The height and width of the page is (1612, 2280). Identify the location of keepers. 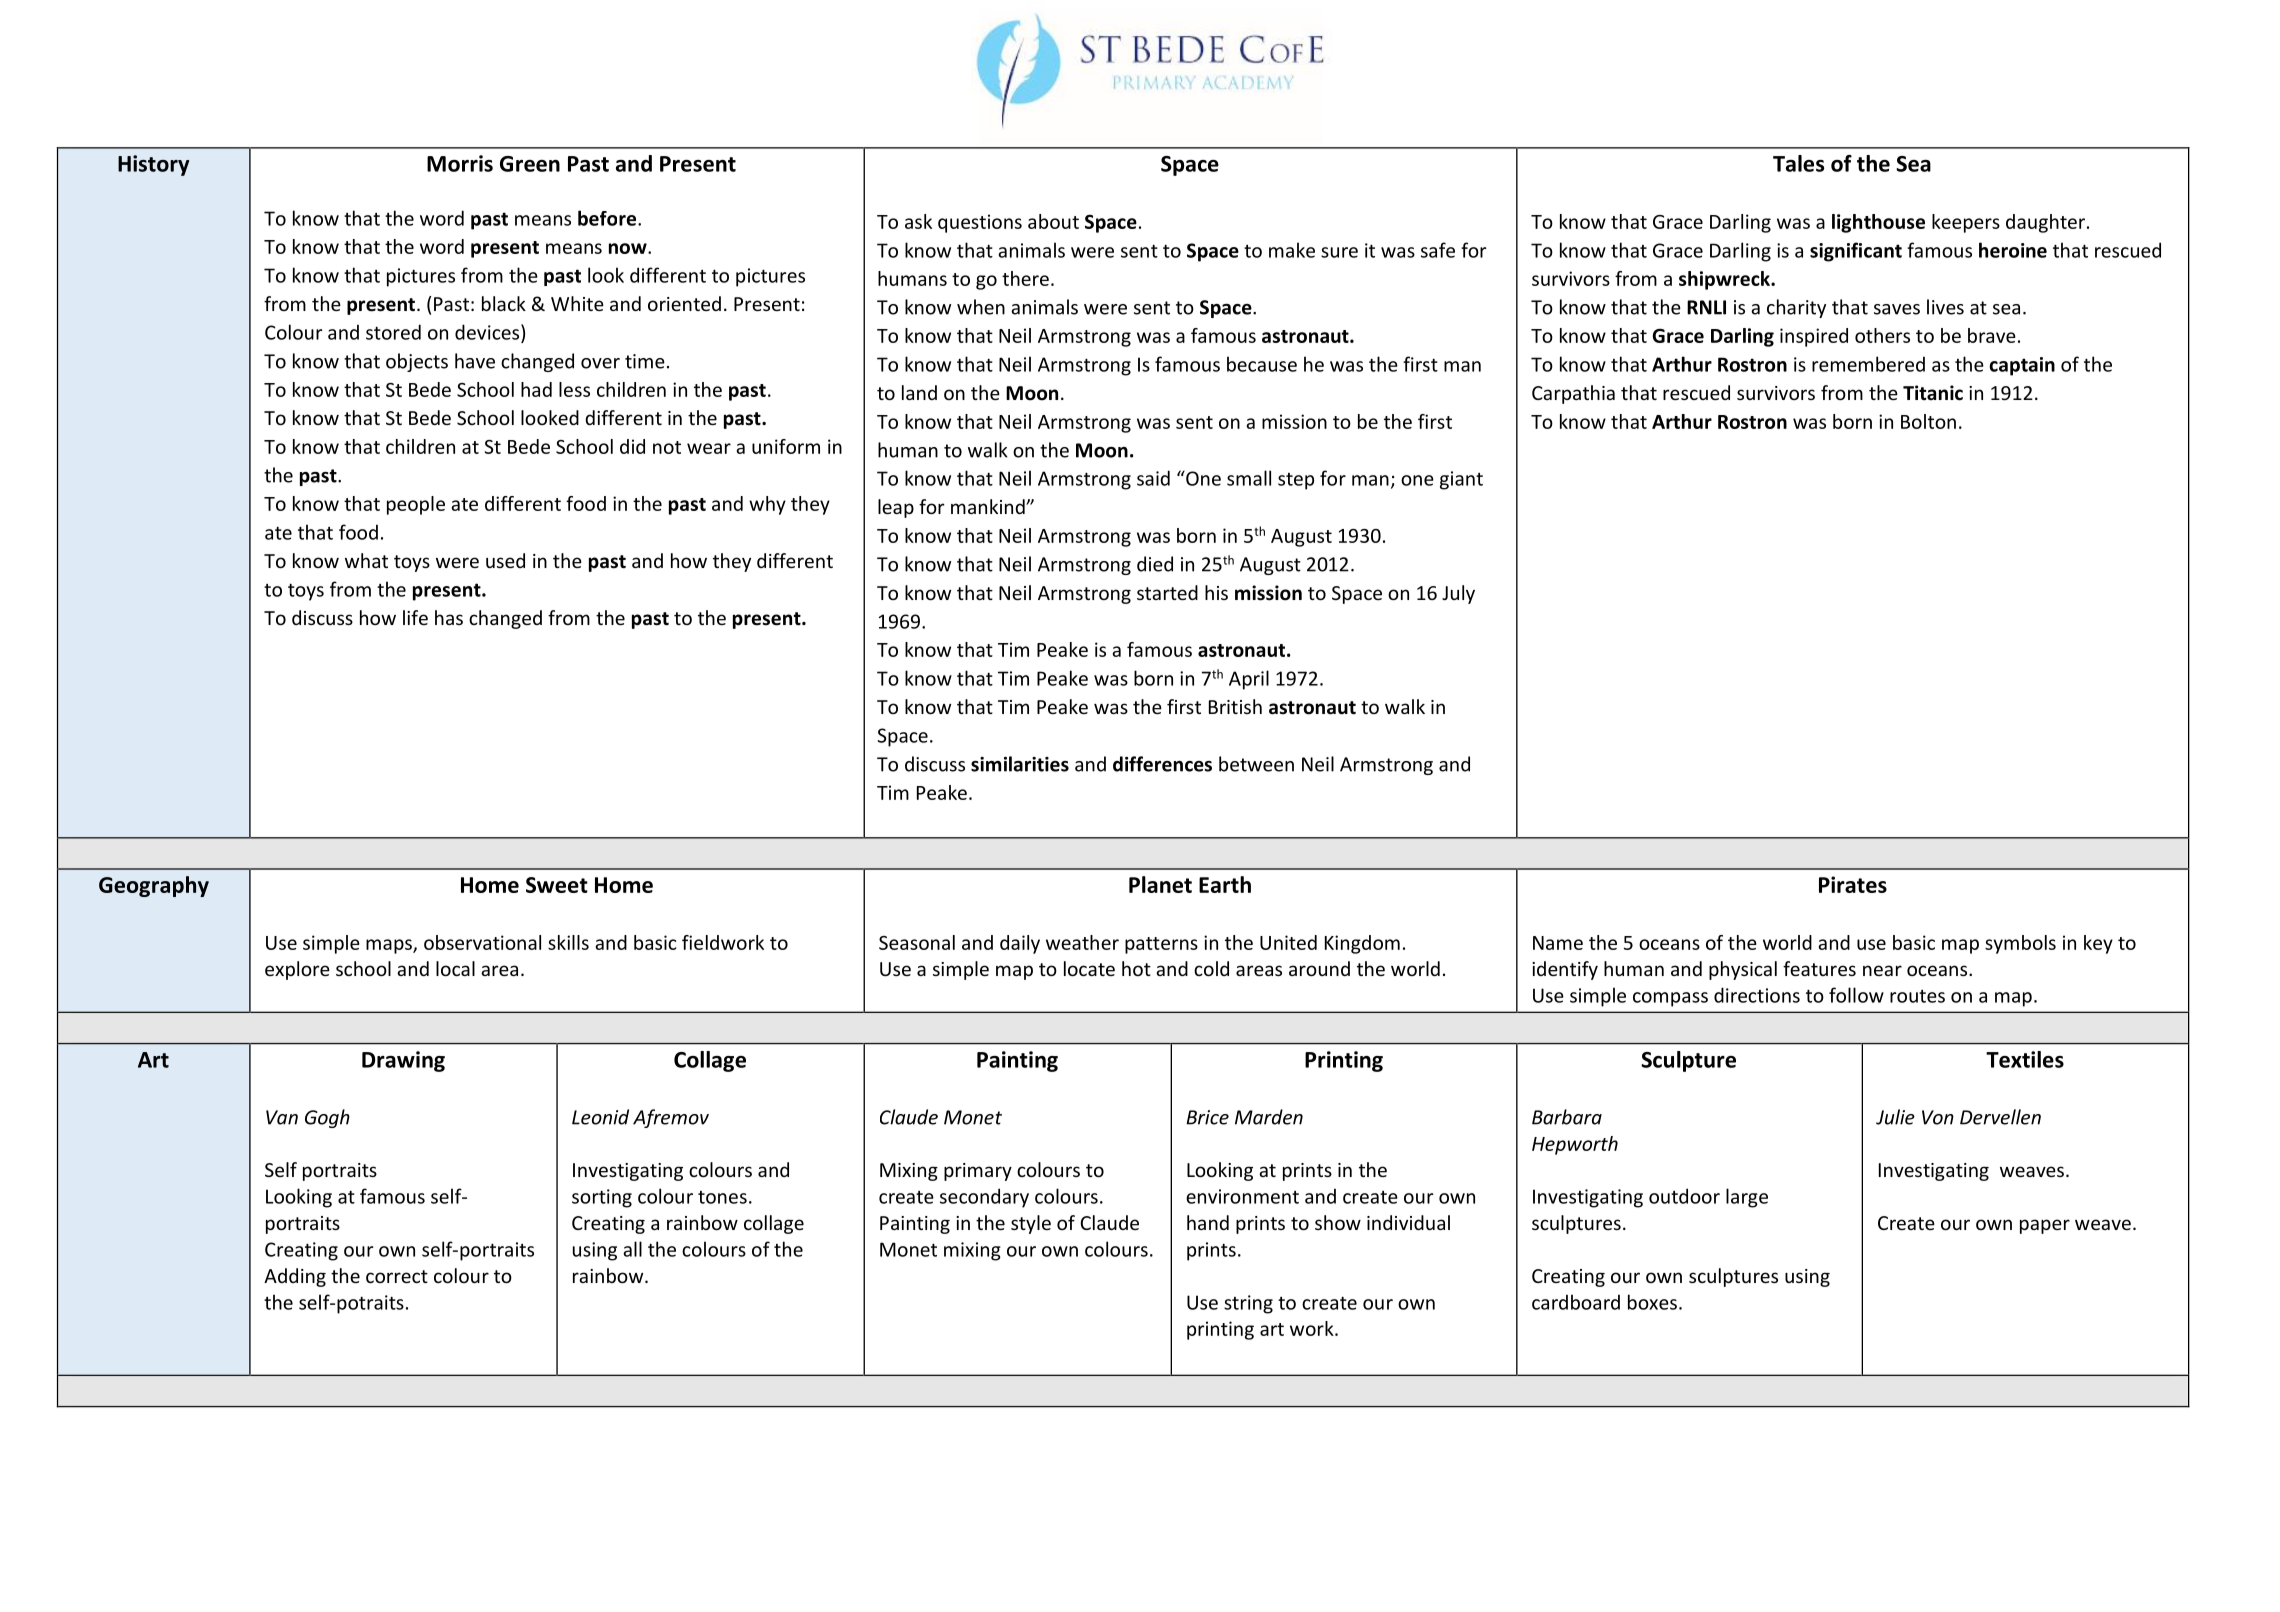
(1966, 223).
